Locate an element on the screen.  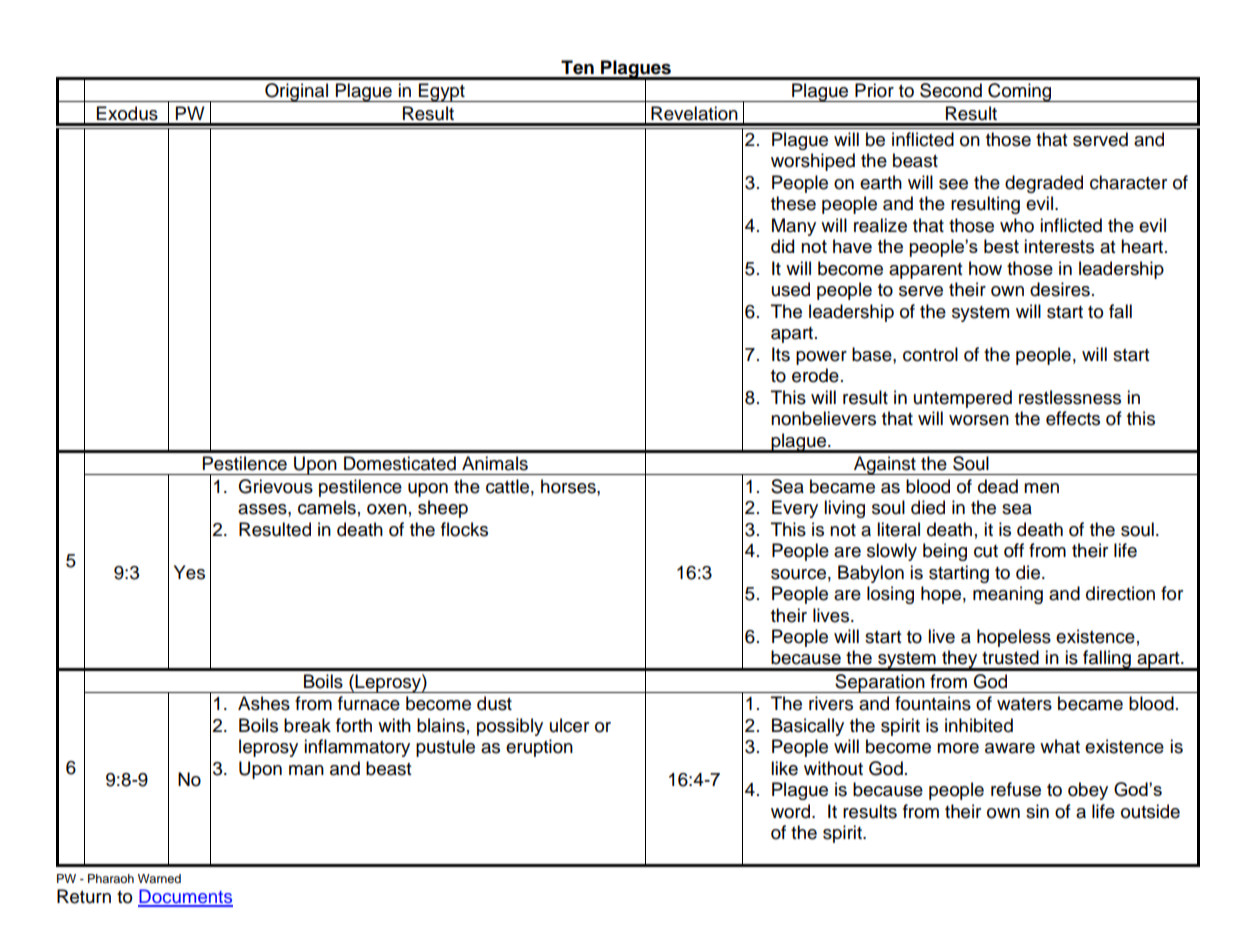
dead is located at coordinates (998, 486).
